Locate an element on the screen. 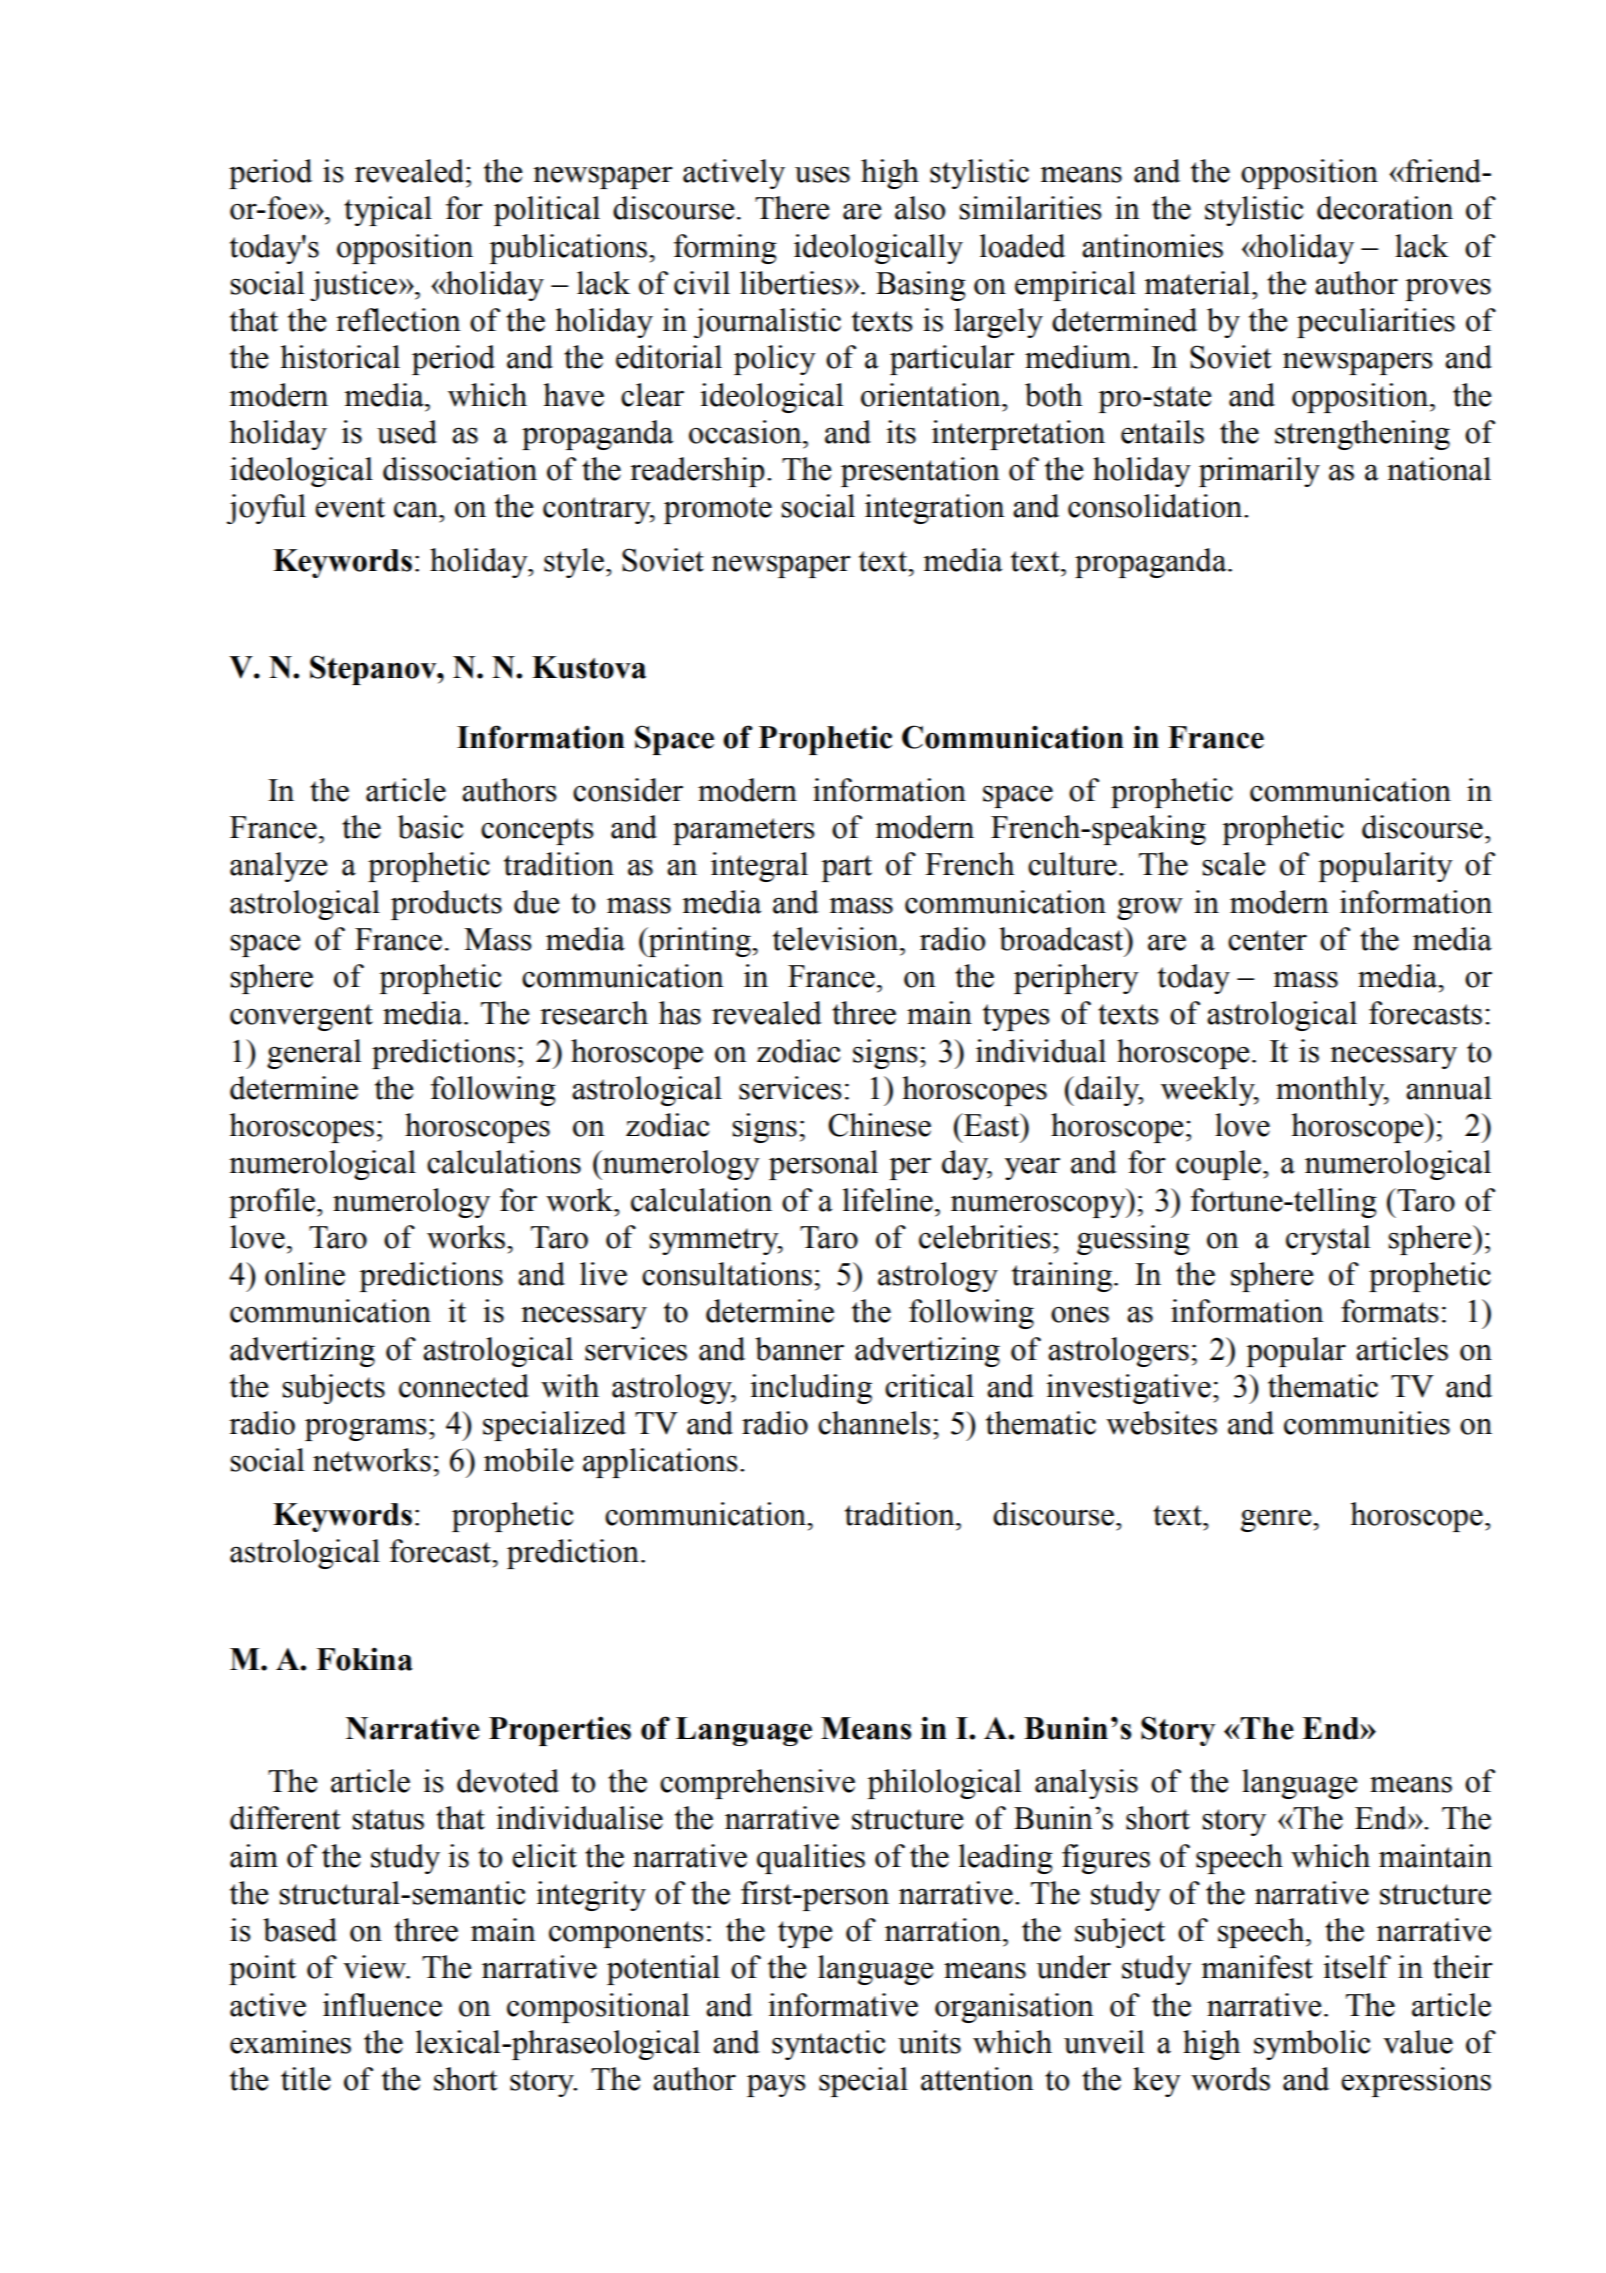 The image size is (1606, 2273). justice is located at coordinates (353, 286).
